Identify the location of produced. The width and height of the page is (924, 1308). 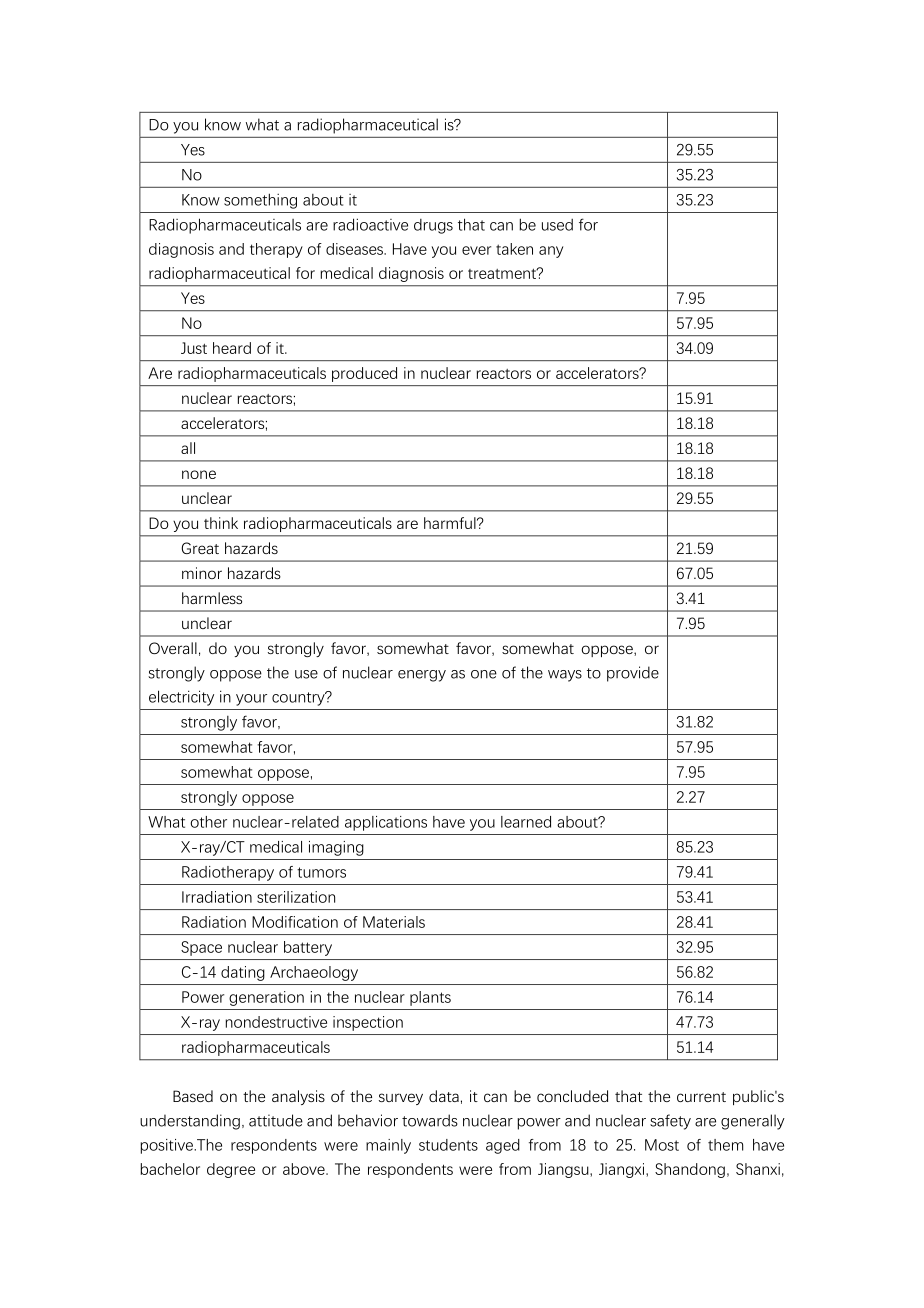
(364, 374).
